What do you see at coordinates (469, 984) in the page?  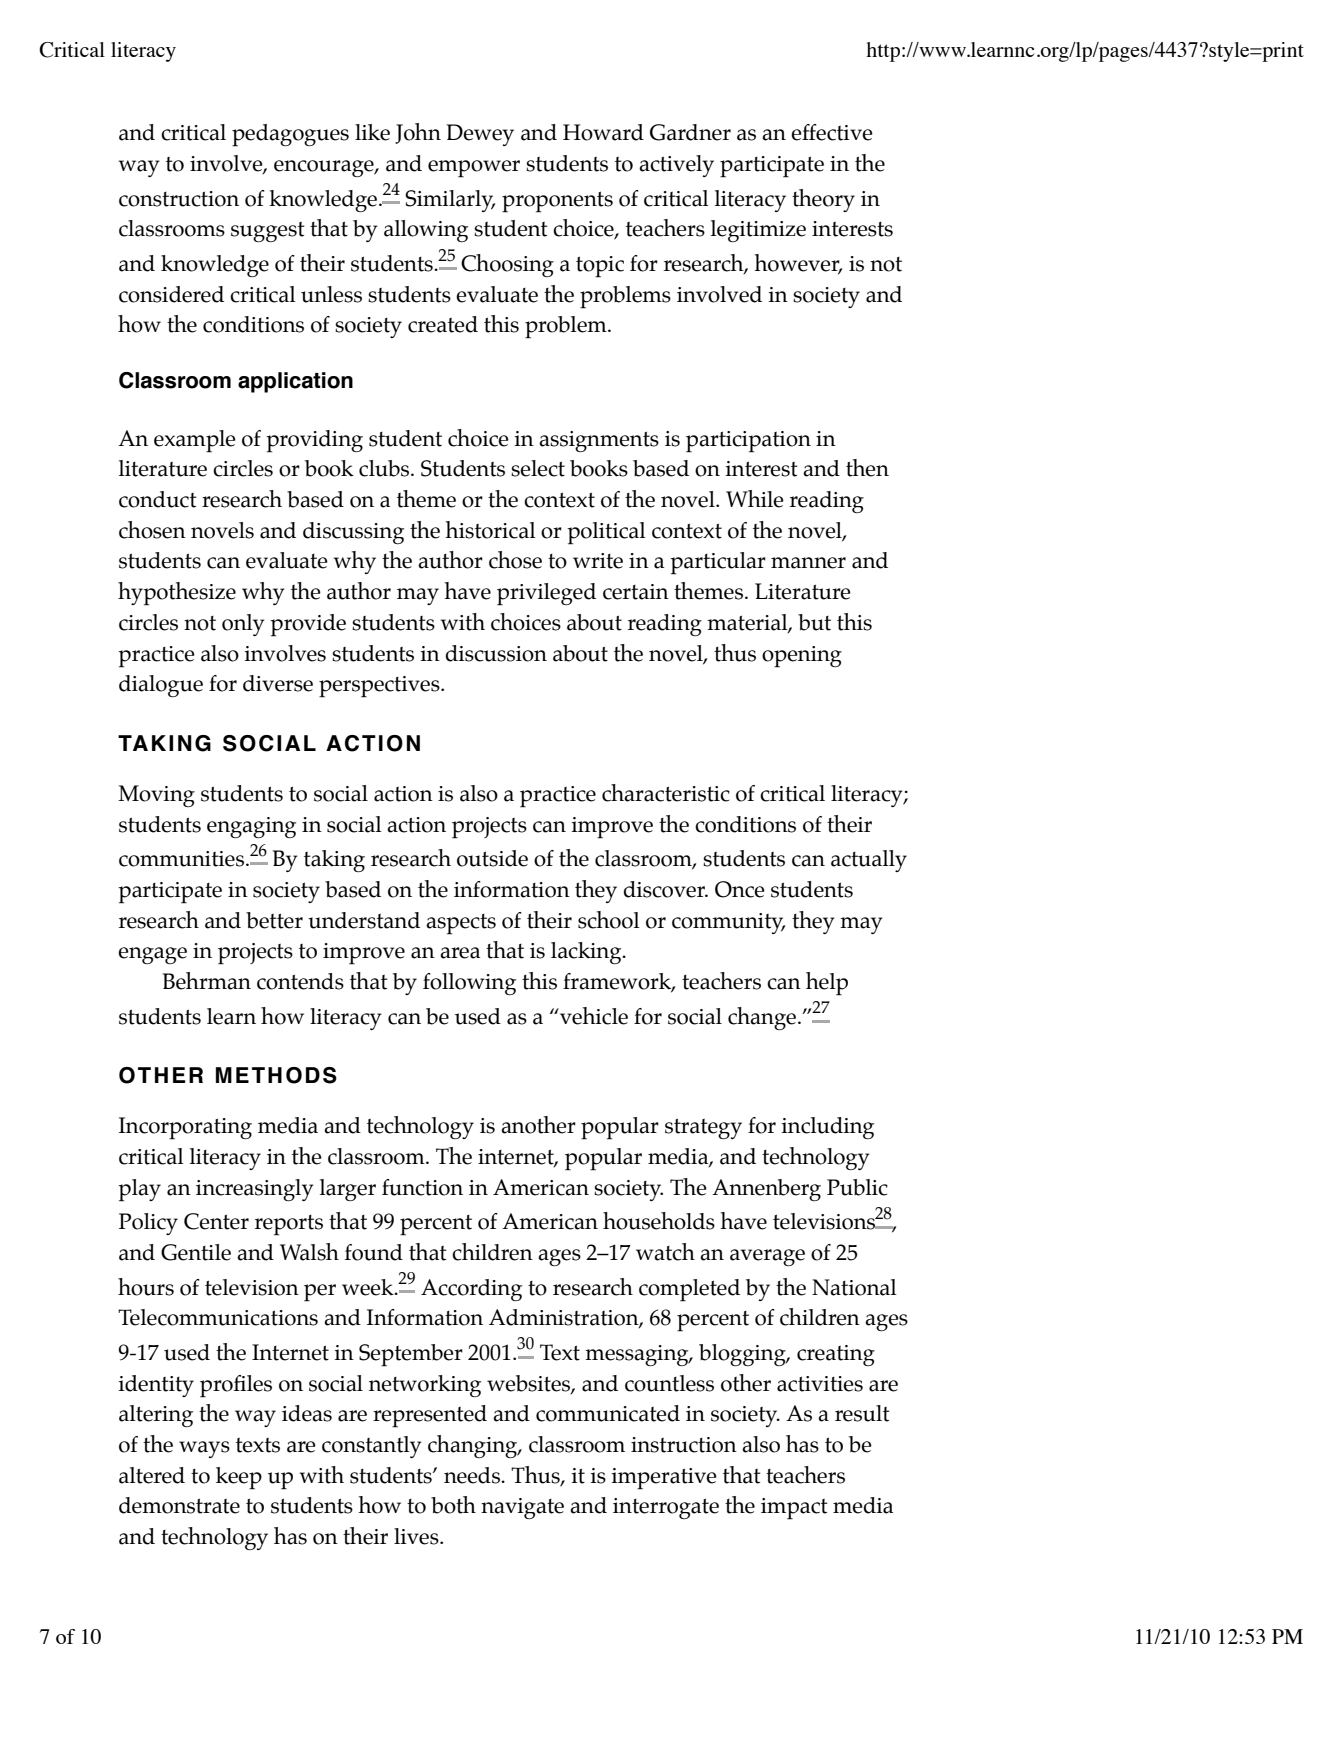 I see `following` at bounding box center [469, 984].
